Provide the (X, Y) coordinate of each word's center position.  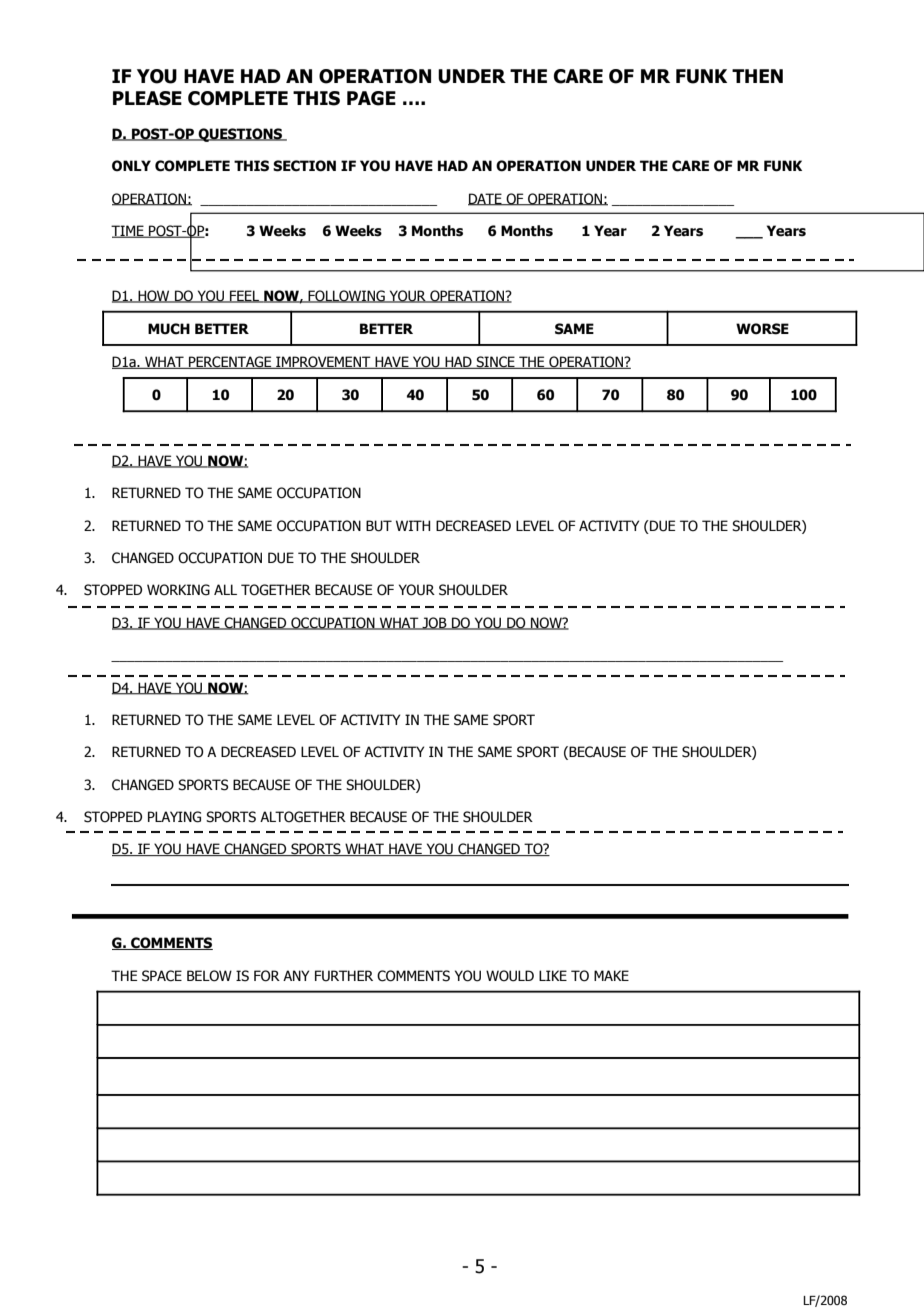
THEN (757, 76)
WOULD (510, 976)
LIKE (553, 975)
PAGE (371, 98)
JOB (434, 623)
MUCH (169, 329)
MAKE (611, 975)
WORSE (762, 329)
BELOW (209, 976)
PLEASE (147, 98)
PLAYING (174, 817)
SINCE (495, 362)
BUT (379, 526)
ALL (225, 589)
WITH (413, 525)
